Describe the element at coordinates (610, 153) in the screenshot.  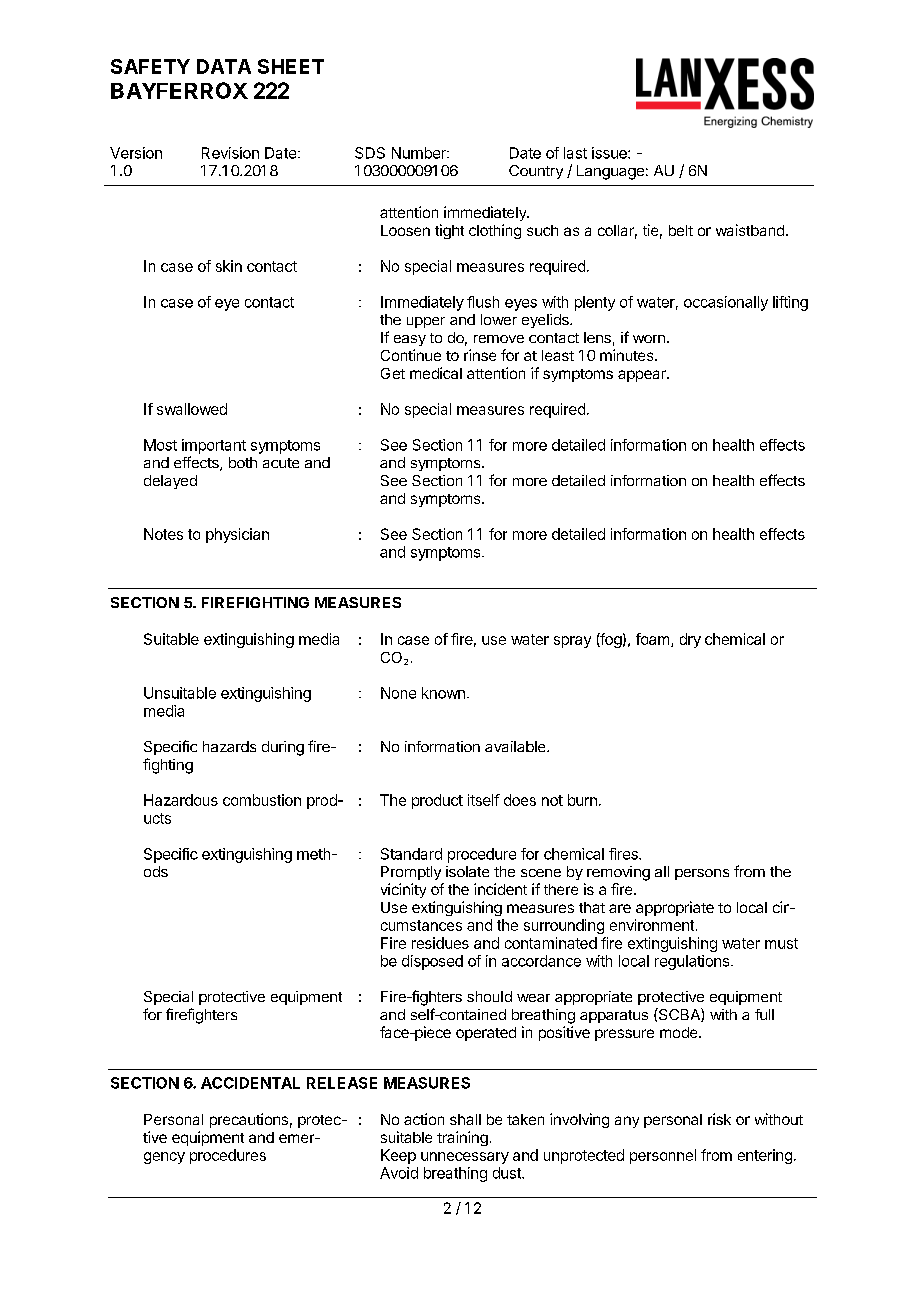
I see `issue` at that location.
